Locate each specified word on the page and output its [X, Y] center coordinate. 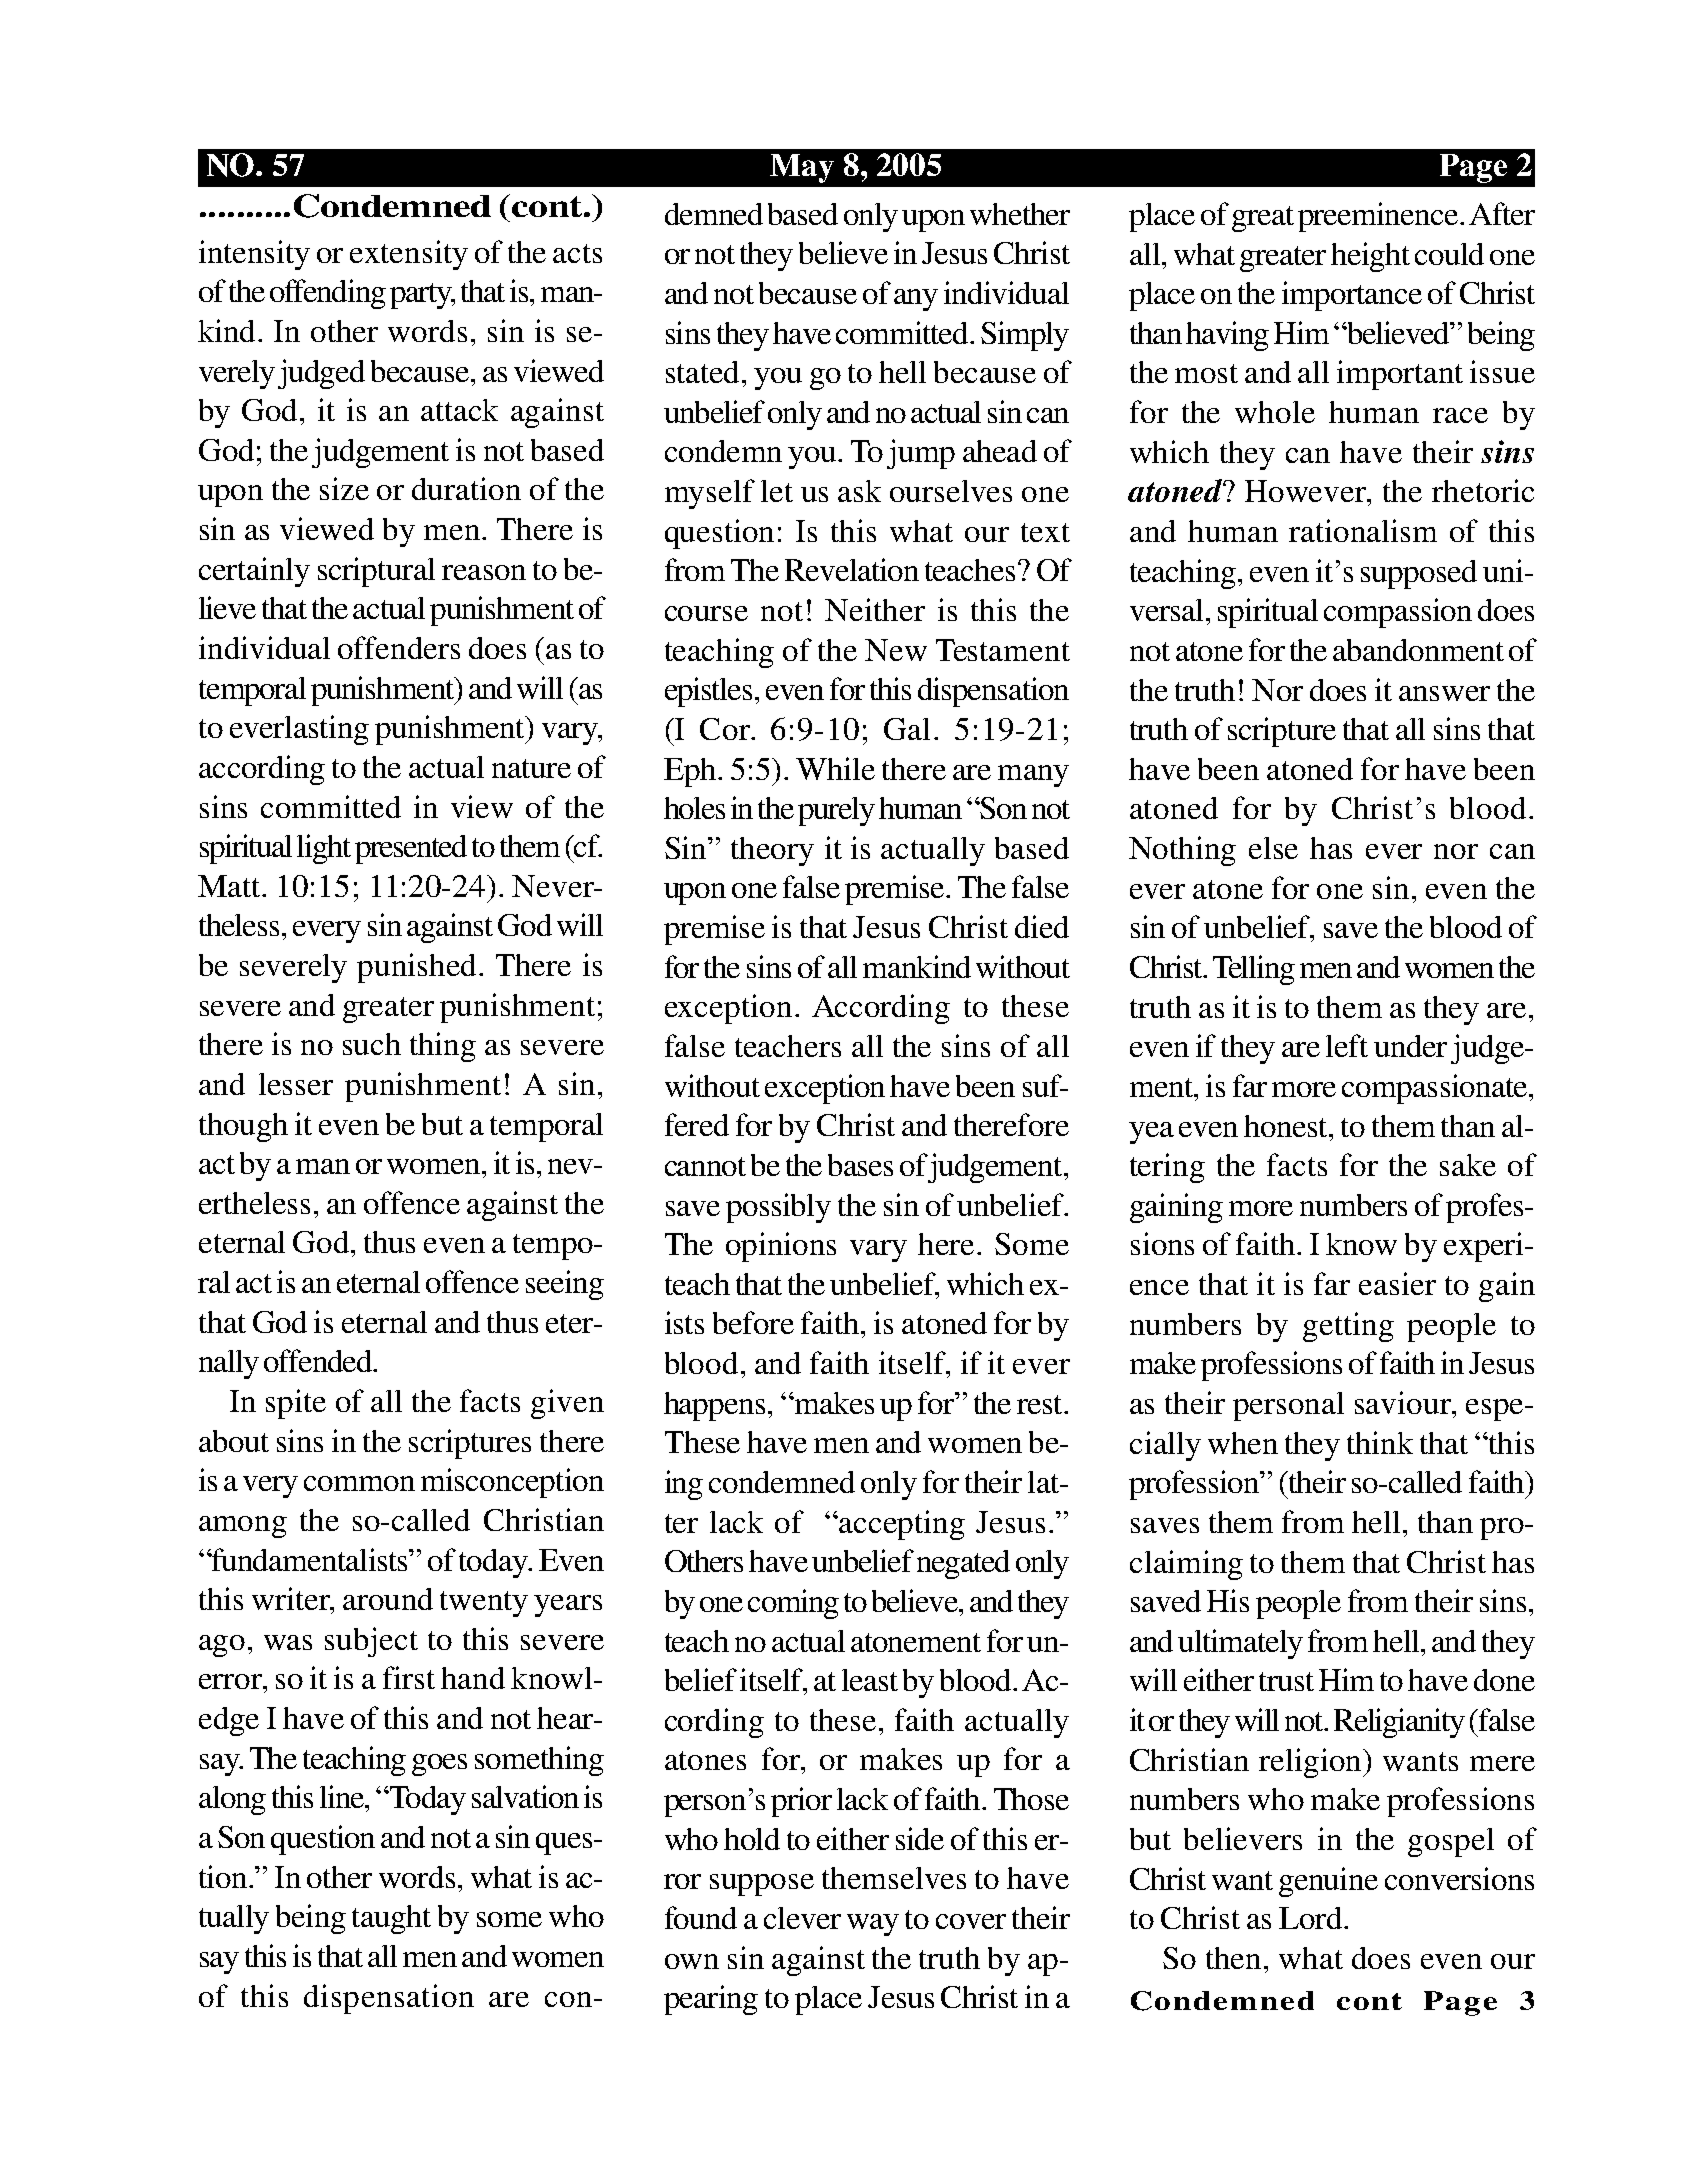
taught [391, 1919]
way [873, 1925]
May [802, 168]
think [1380, 1442]
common [359, 1483]
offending [328, 294]
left [1347, 1045]
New [896, 650]
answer [1444, 693]
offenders [399, 647]
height [1370, 257]
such [372, 1044]
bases [860, 1165]
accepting [902, 1525]
